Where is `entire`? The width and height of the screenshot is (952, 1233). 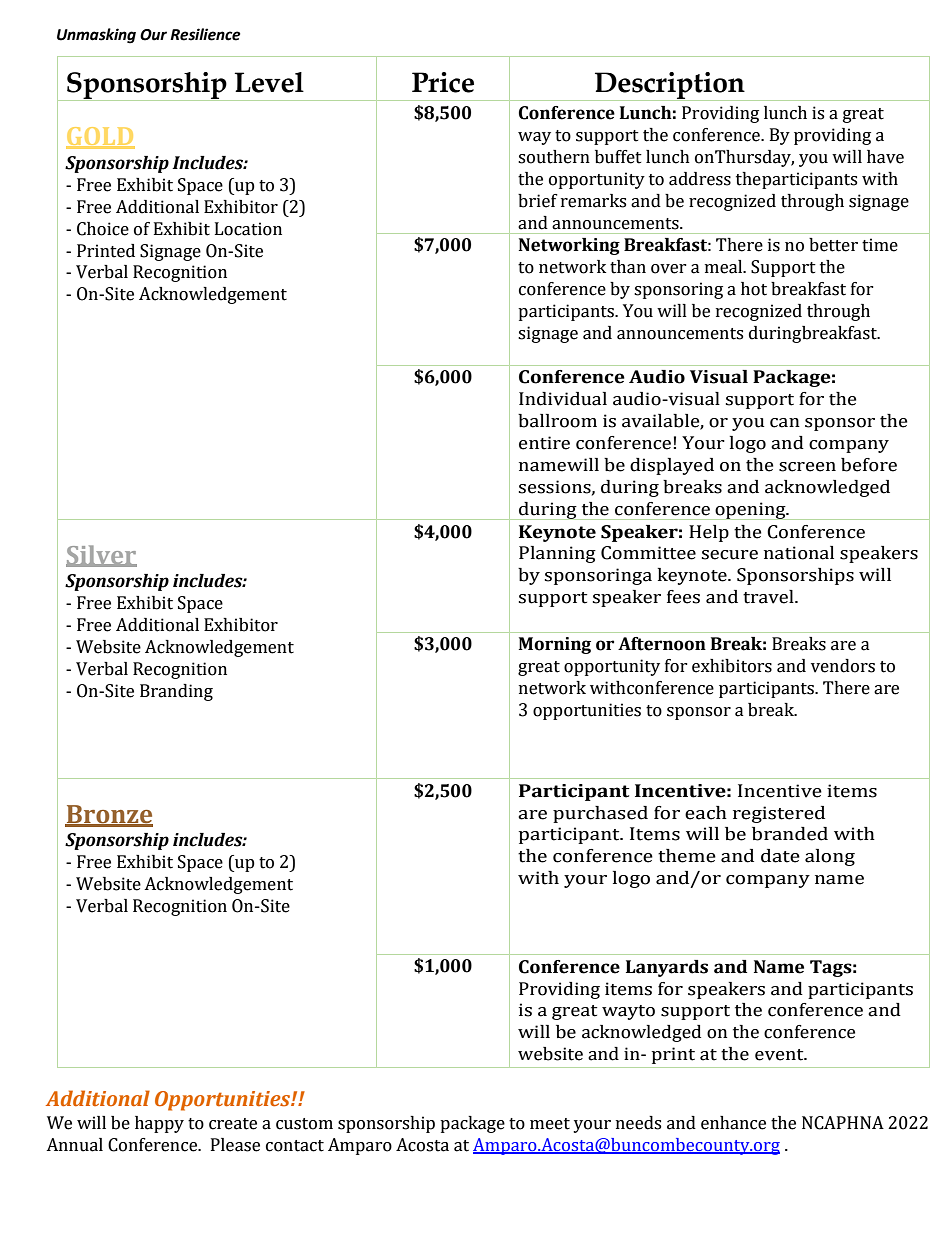
entire is located at coordinates (544, 443).
